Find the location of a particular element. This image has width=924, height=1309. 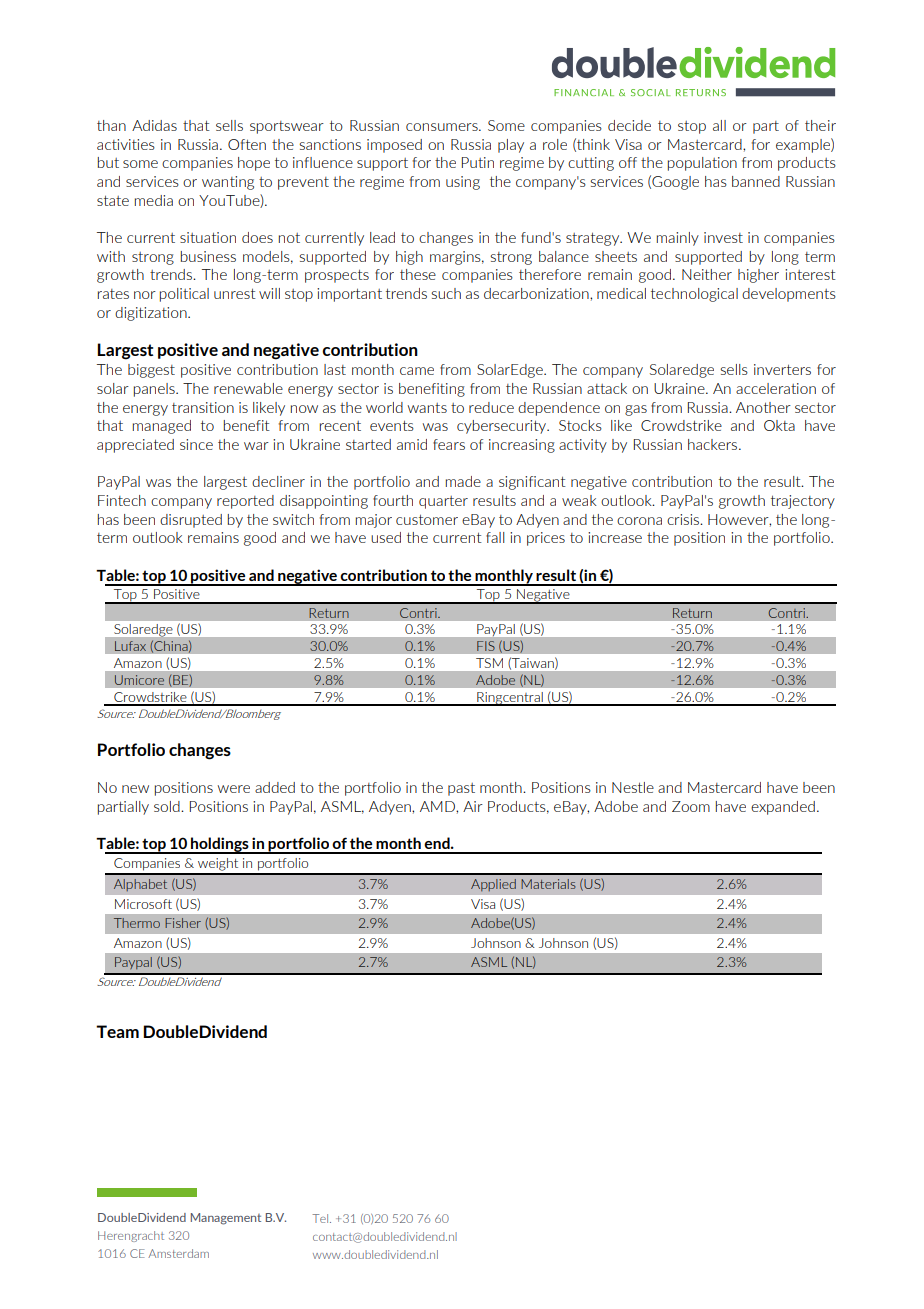

Putin is located at coordinates (478, 162).
